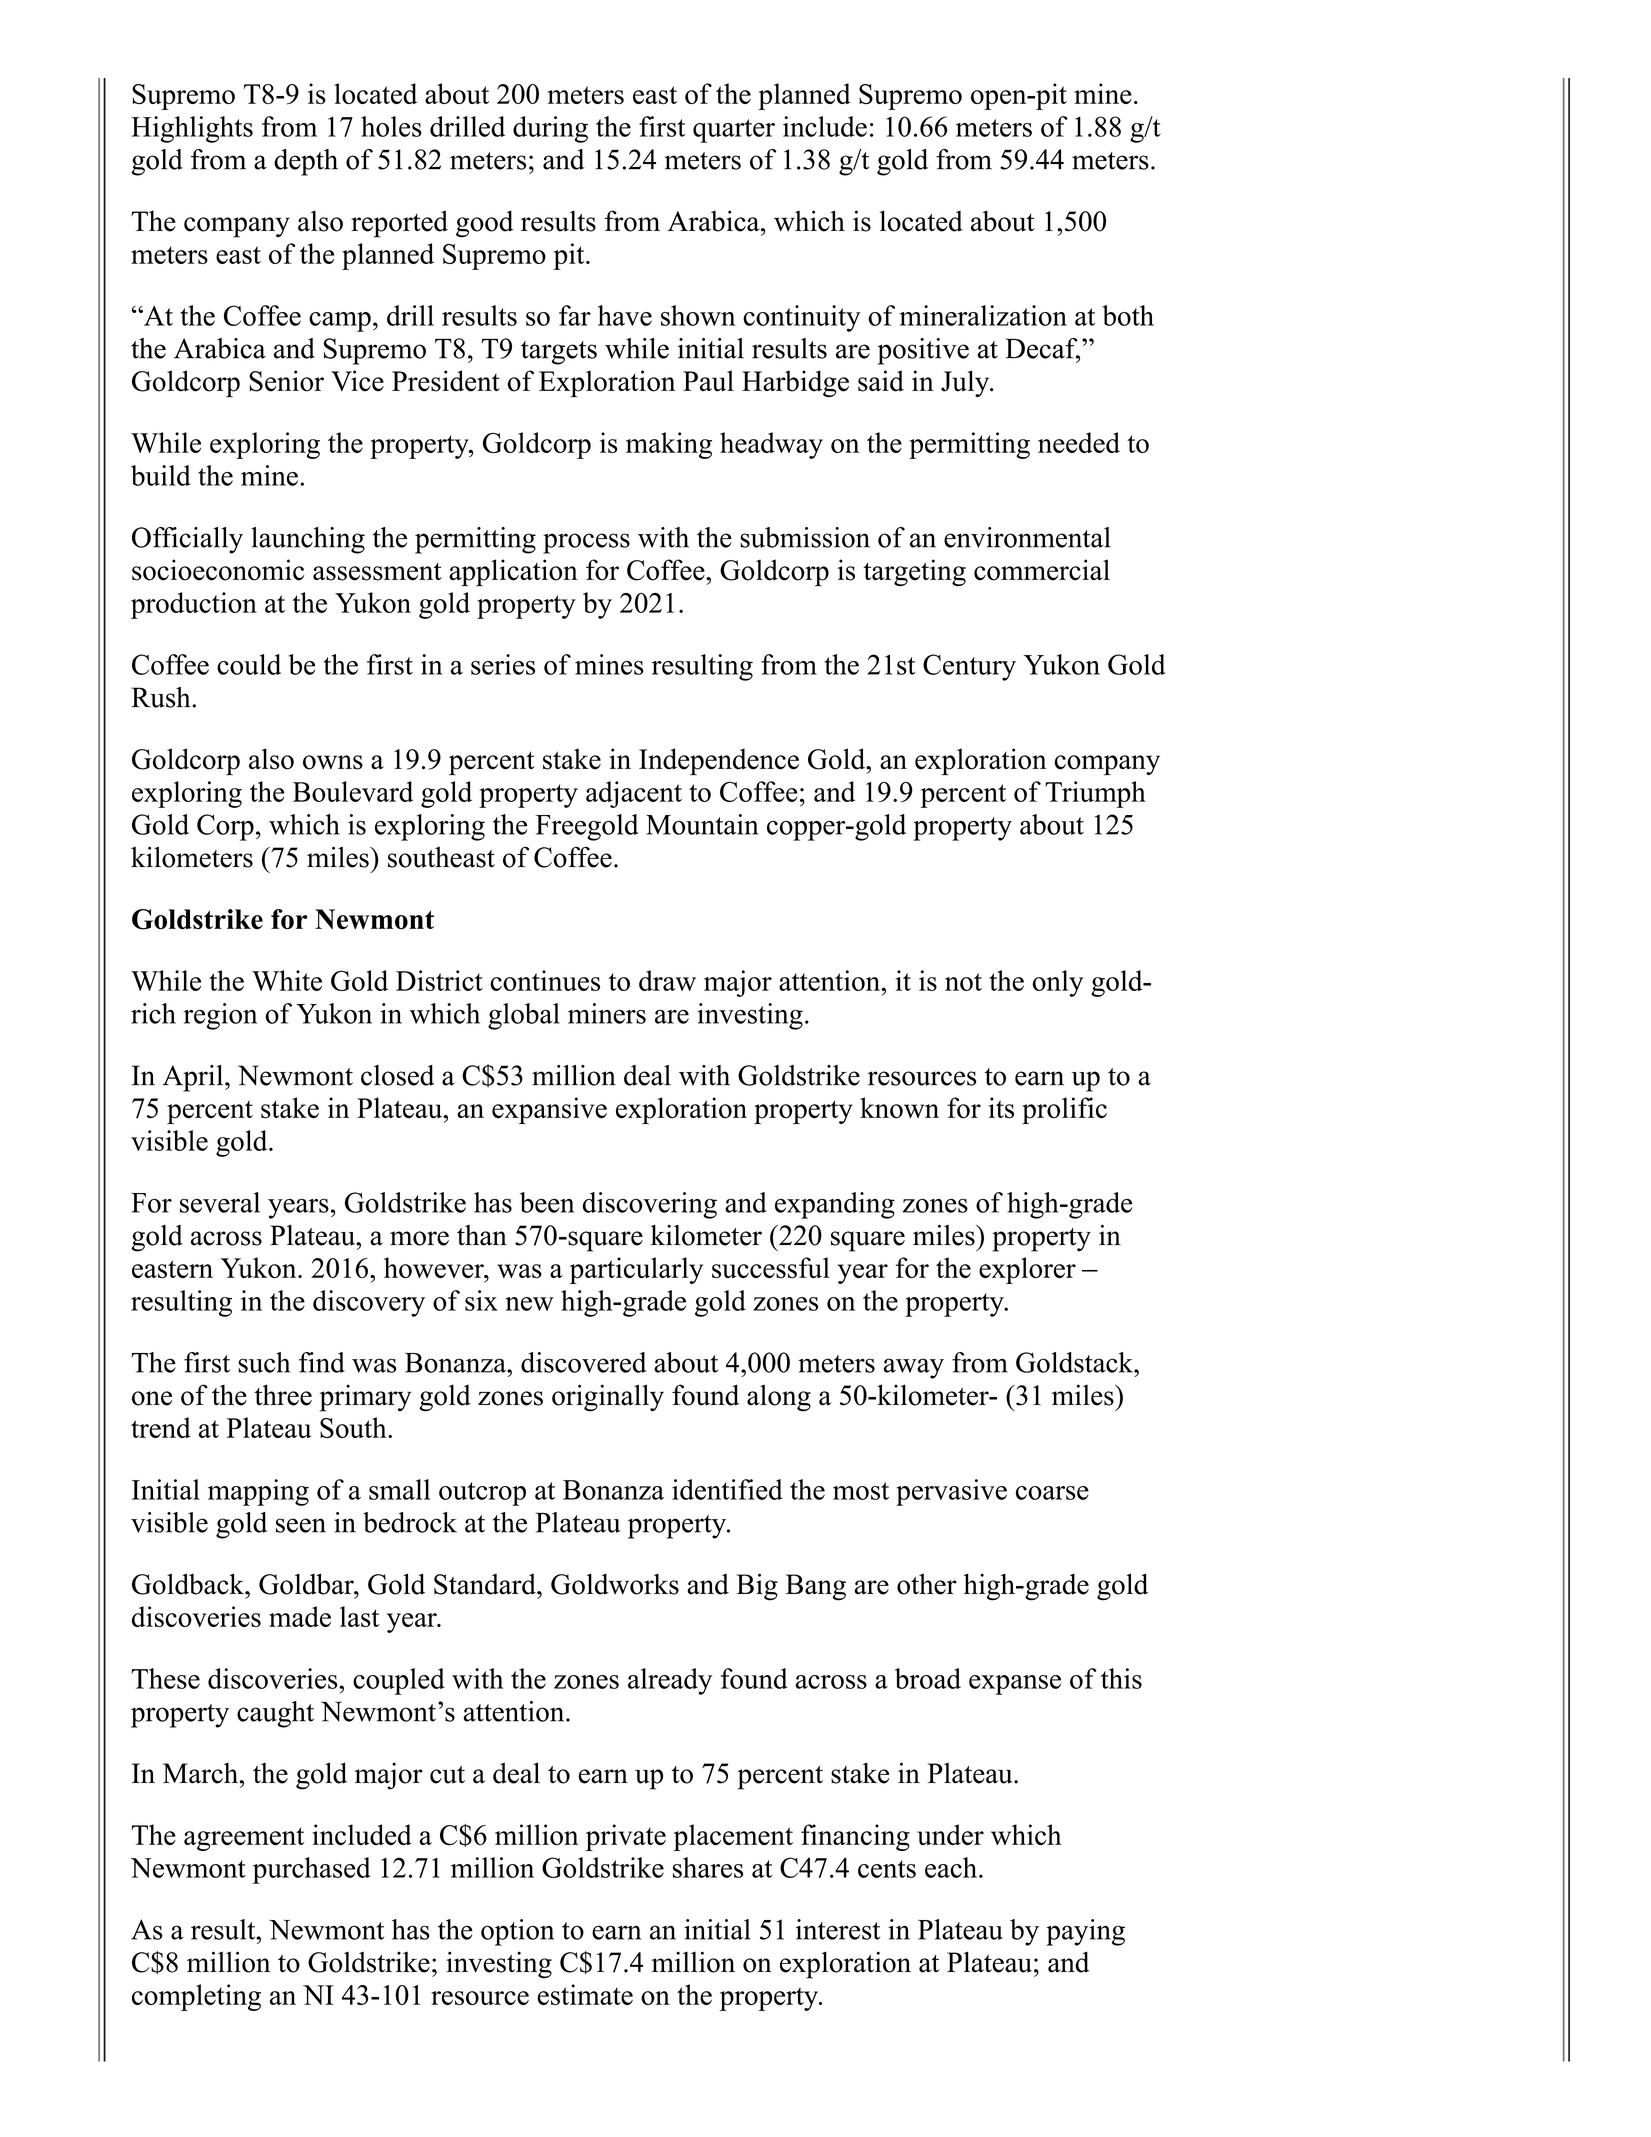  What do you see at coordinates (194, 1078) in the screenshot?
I see `April` at bounding box center [194, 1078].
